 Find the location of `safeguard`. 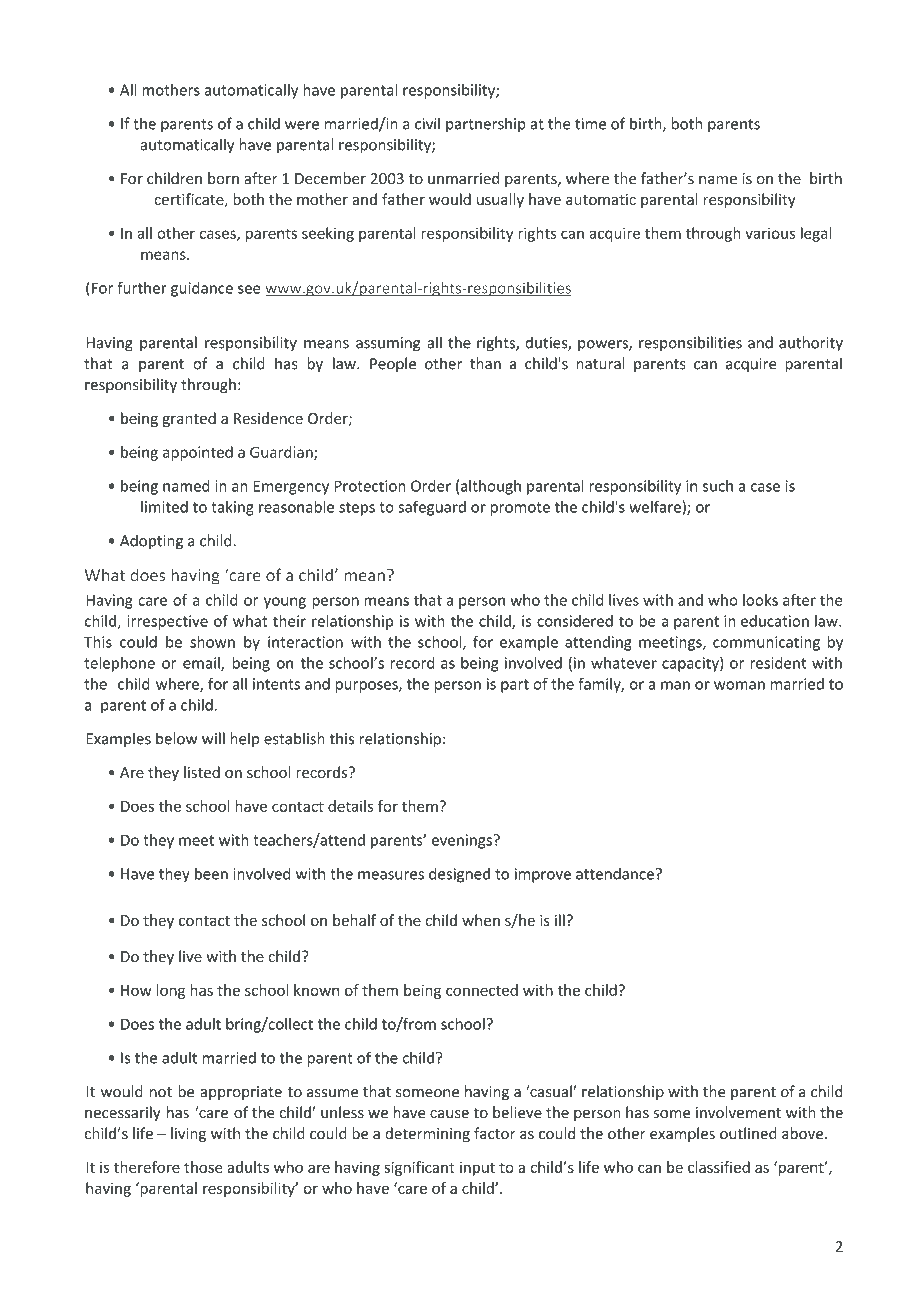

safeguard is located at coordinates (432, 508).
